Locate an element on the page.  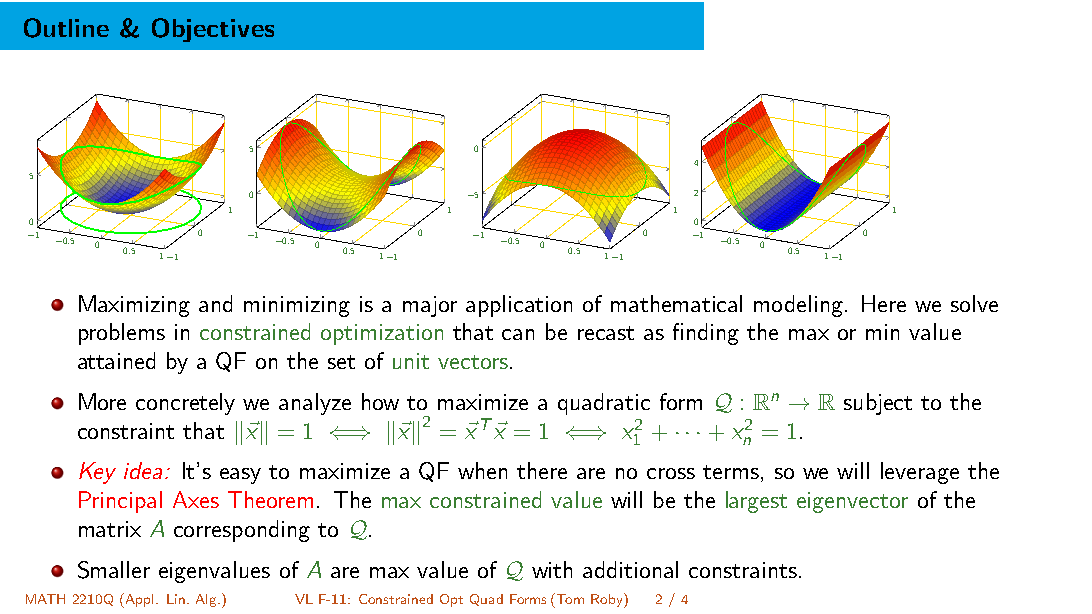
can is located at coordinates (518, 334).
